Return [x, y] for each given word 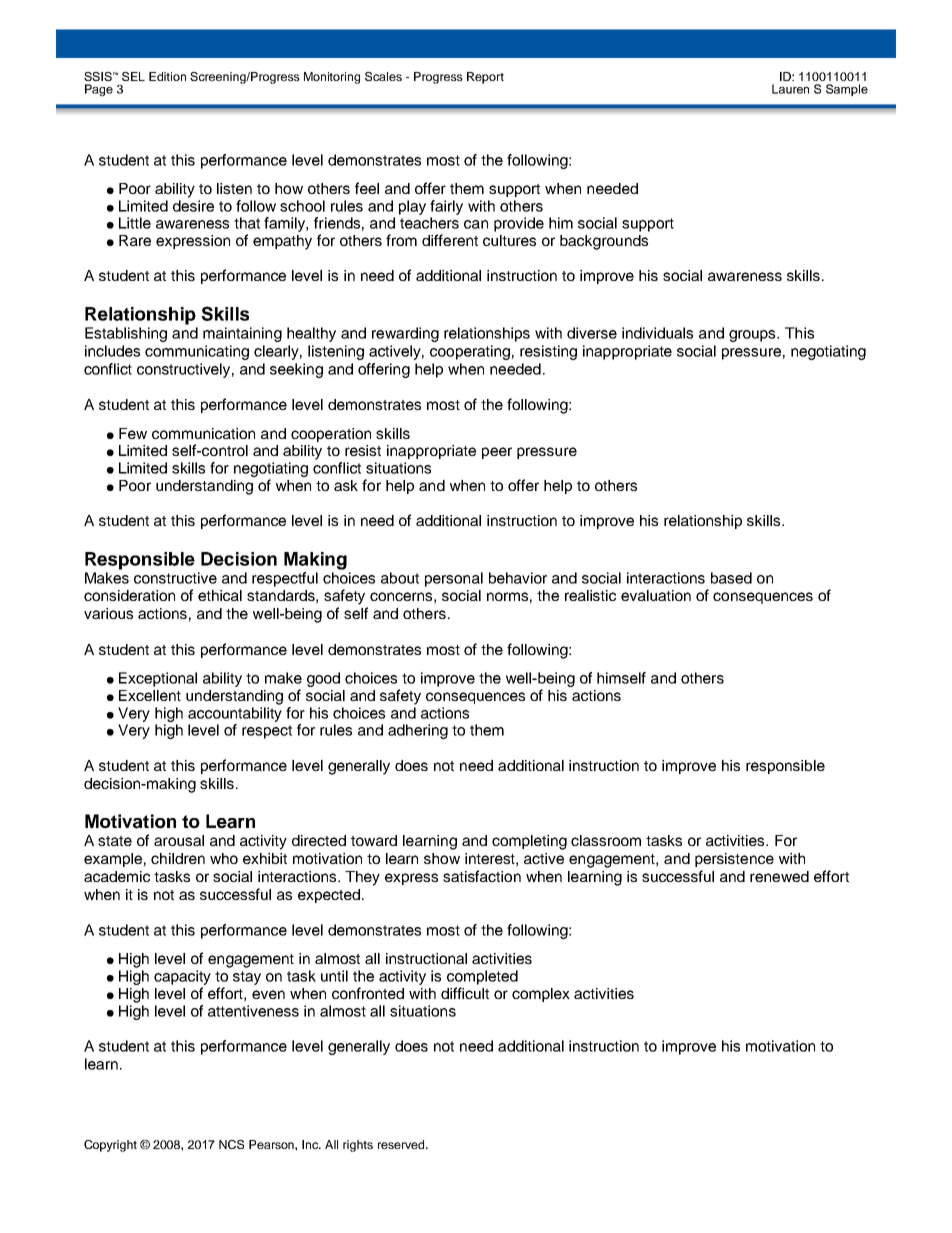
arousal [179, 840]
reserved [402, 1144]
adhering [418, 731]
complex [541, 995]
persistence [734, 860]
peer [497, 453]
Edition [167, 76]
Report [485, 78]
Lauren [790, 89]
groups [753, 336]
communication [203, 433]
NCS [231, 1144]
